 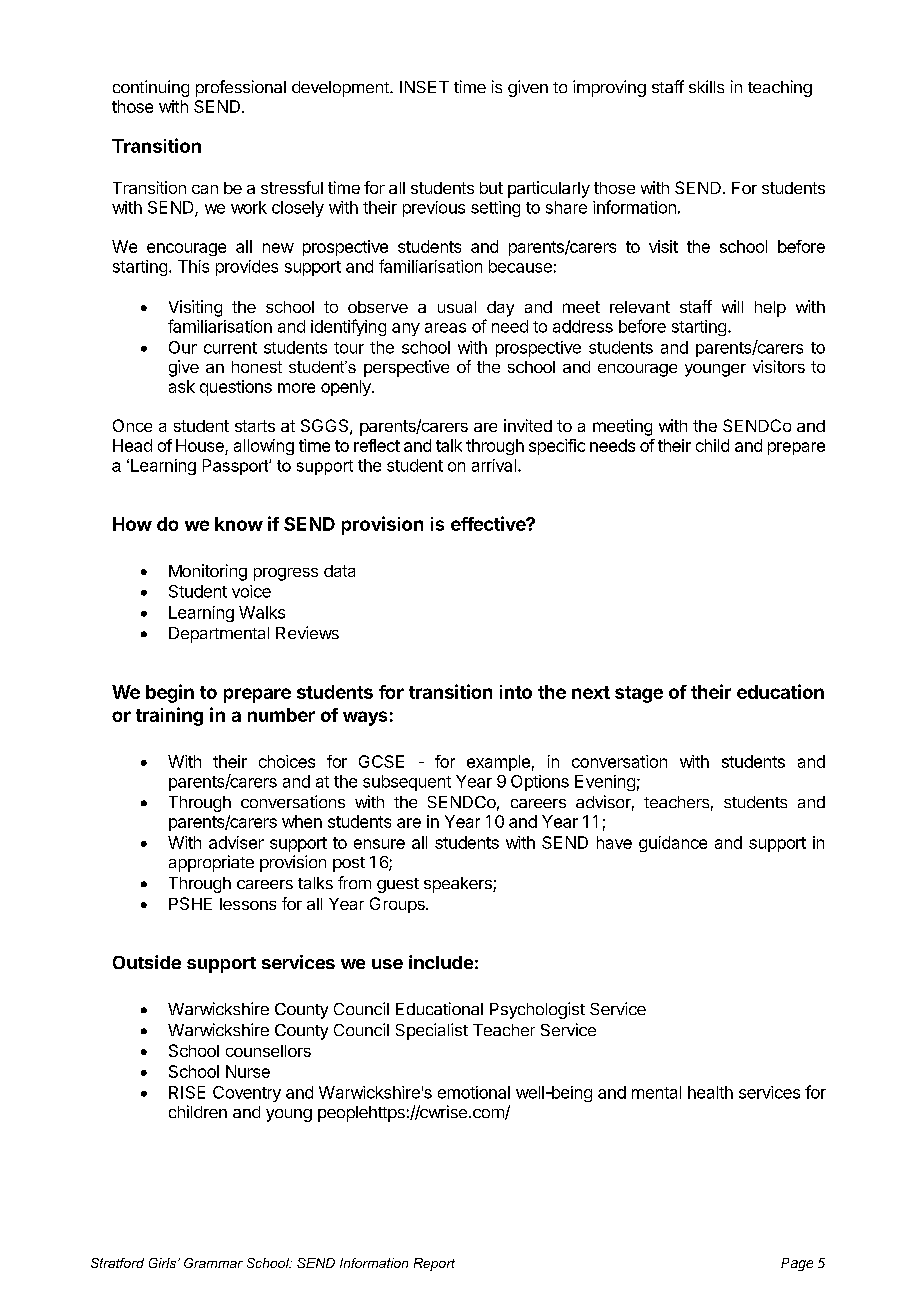 I want to click on Grammar, so click(x=213, y=1263).
